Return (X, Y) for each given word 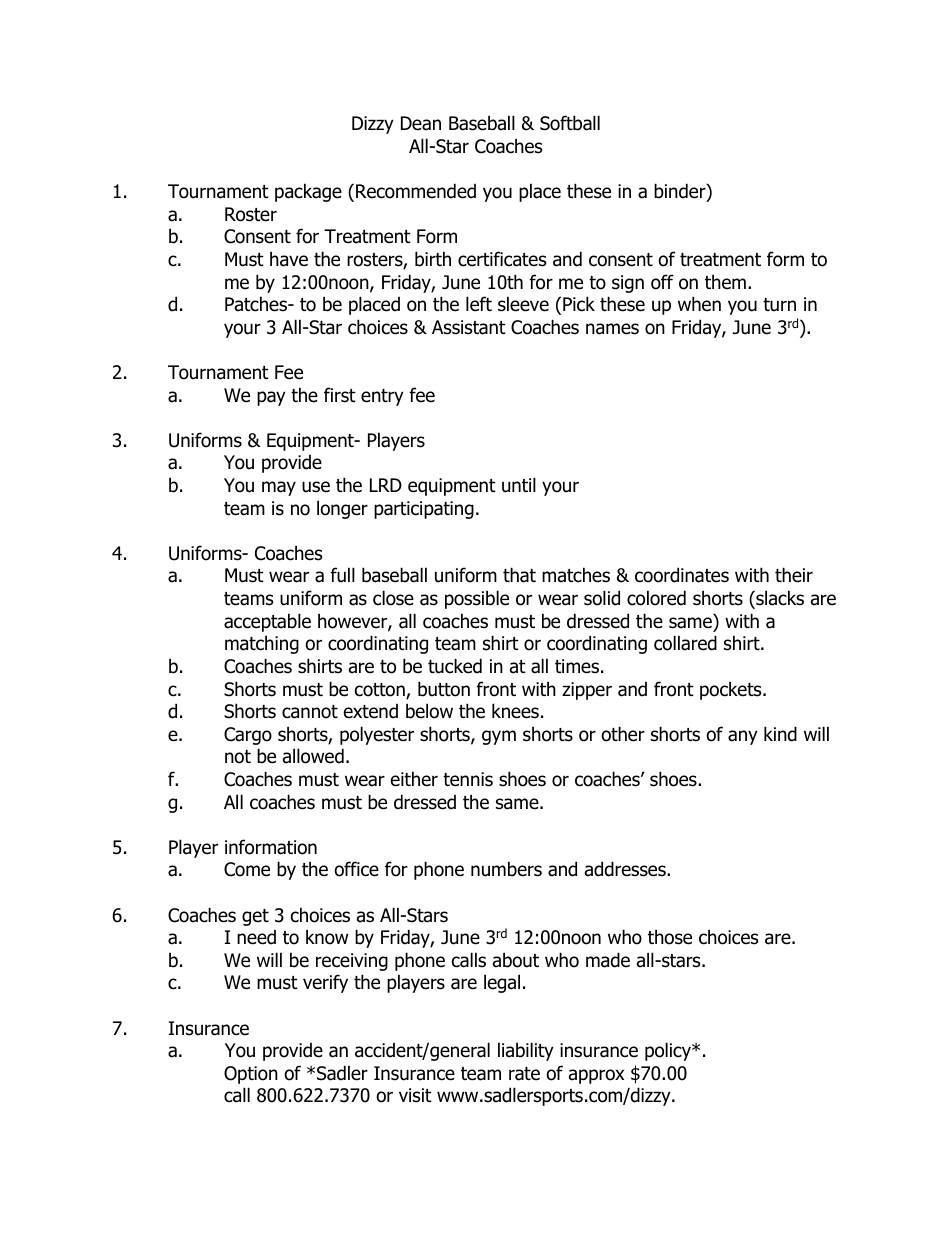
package (308, 192)
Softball (570, 123)
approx (596, 1076)
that (519, 575)
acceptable (267, 622)
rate (524, 1074)
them (725, 282)
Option (251, 1075)
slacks (779, 598)
